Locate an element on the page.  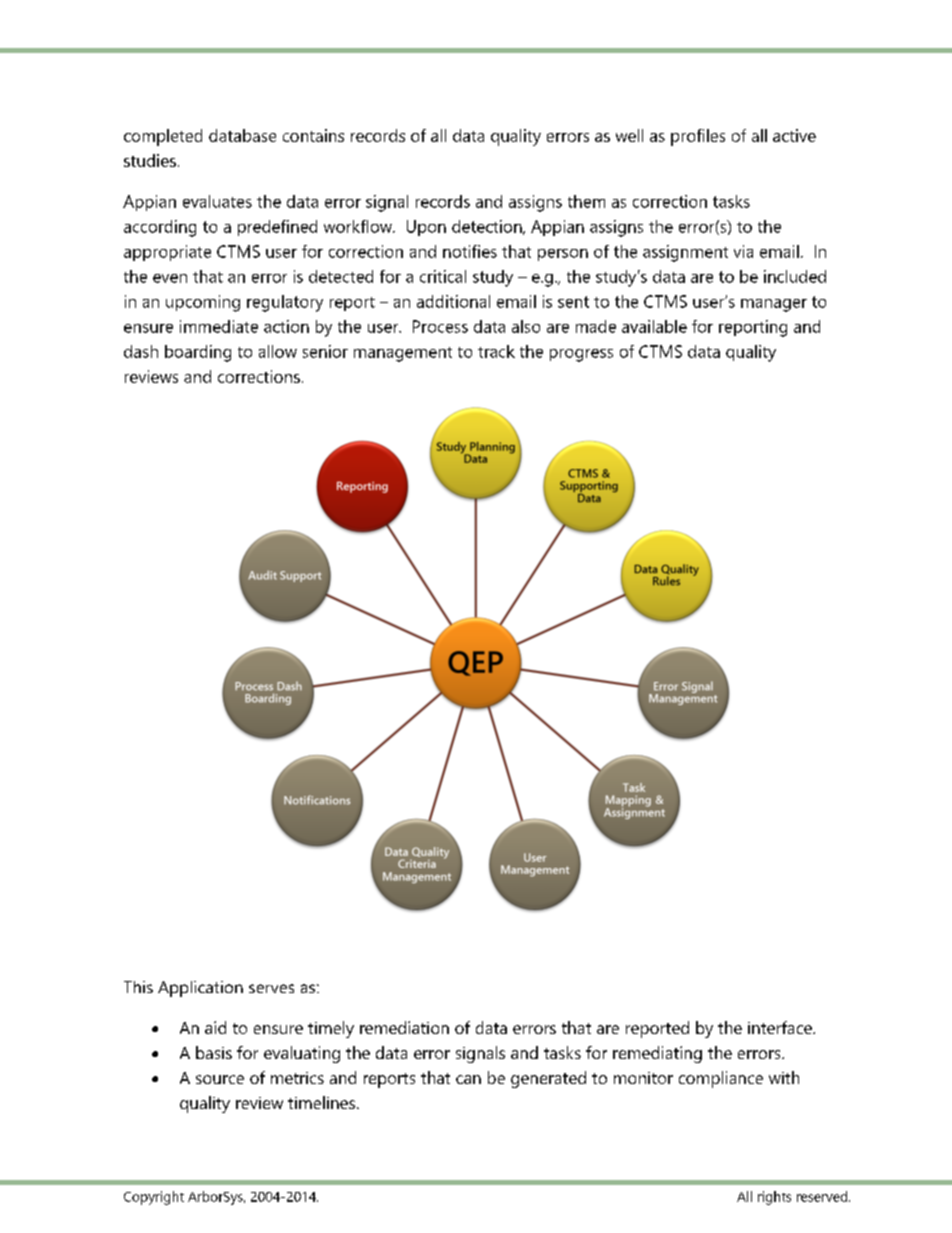
Upon is located at coordinates (426, 228).
